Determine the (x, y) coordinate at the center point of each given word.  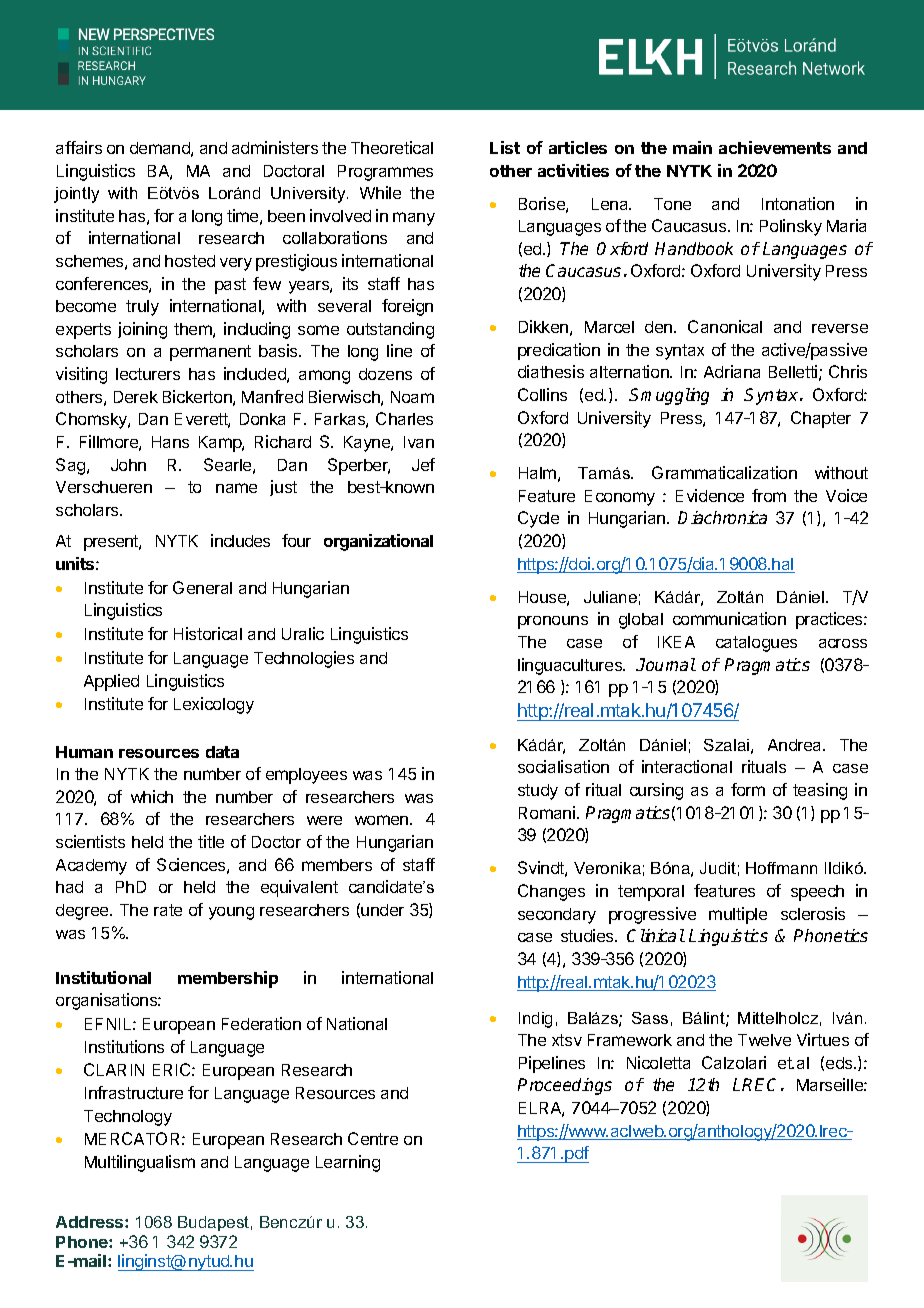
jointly (76, 195)
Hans (170, 442)
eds (840, 1063)
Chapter (821, 419)
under (382, 910)
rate (168, 910)
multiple (738, 915)
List (505, 147)
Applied (111, 682)
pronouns (553, 622)
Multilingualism (140, 1163)
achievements (775, 147)
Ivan (419, 442)
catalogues (756, 644)
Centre (373, 1138)
